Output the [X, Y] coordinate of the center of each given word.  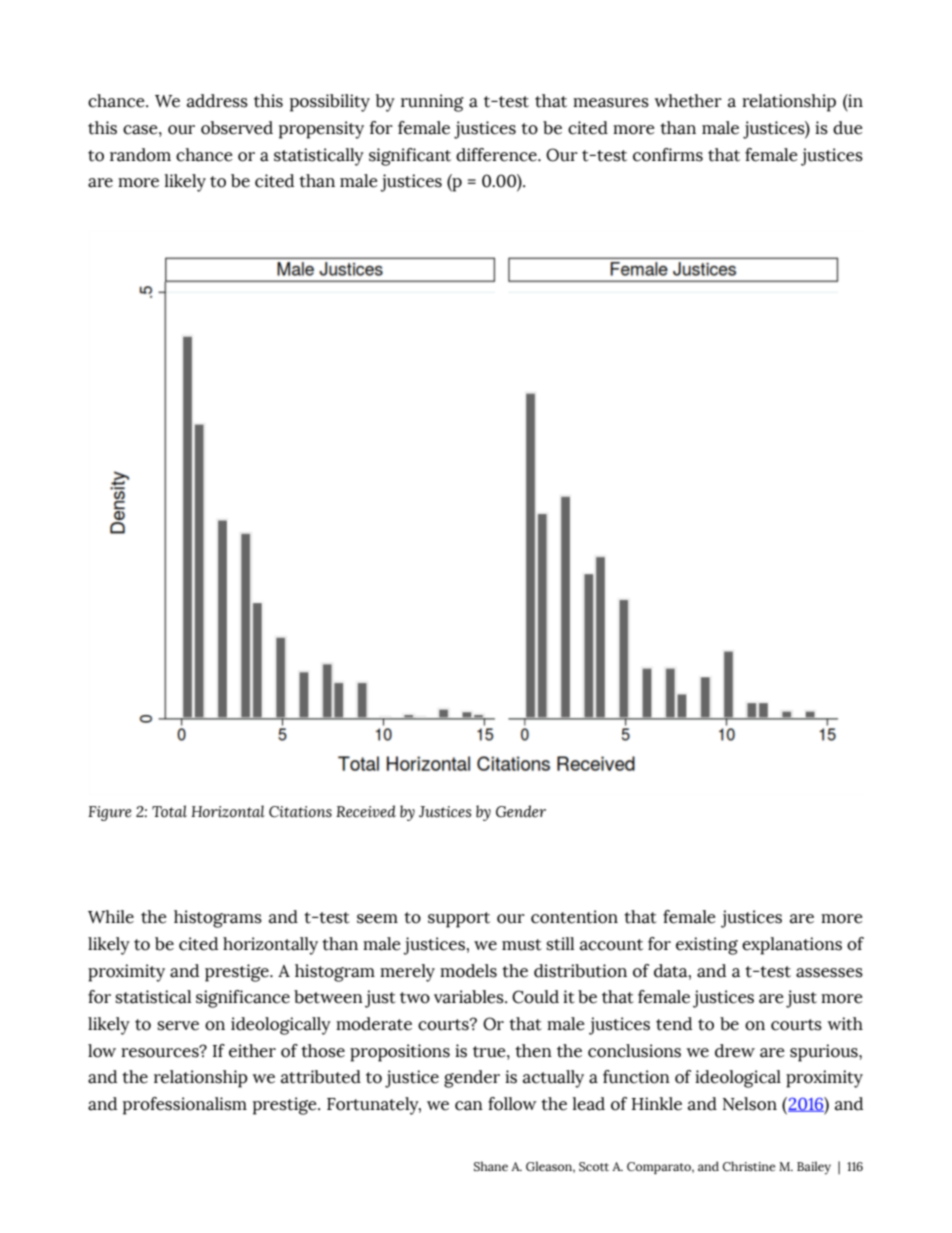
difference [497, 155]
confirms [668, 155]
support [459, 920]
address [217, 101]
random [140, 155]
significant [410, 157]
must [522, 945]
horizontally [270, 946]
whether [688, 101]
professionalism [185, 1106]
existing [707, 946]
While [111, 917]
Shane [491, 1166]
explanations [792, 946]
